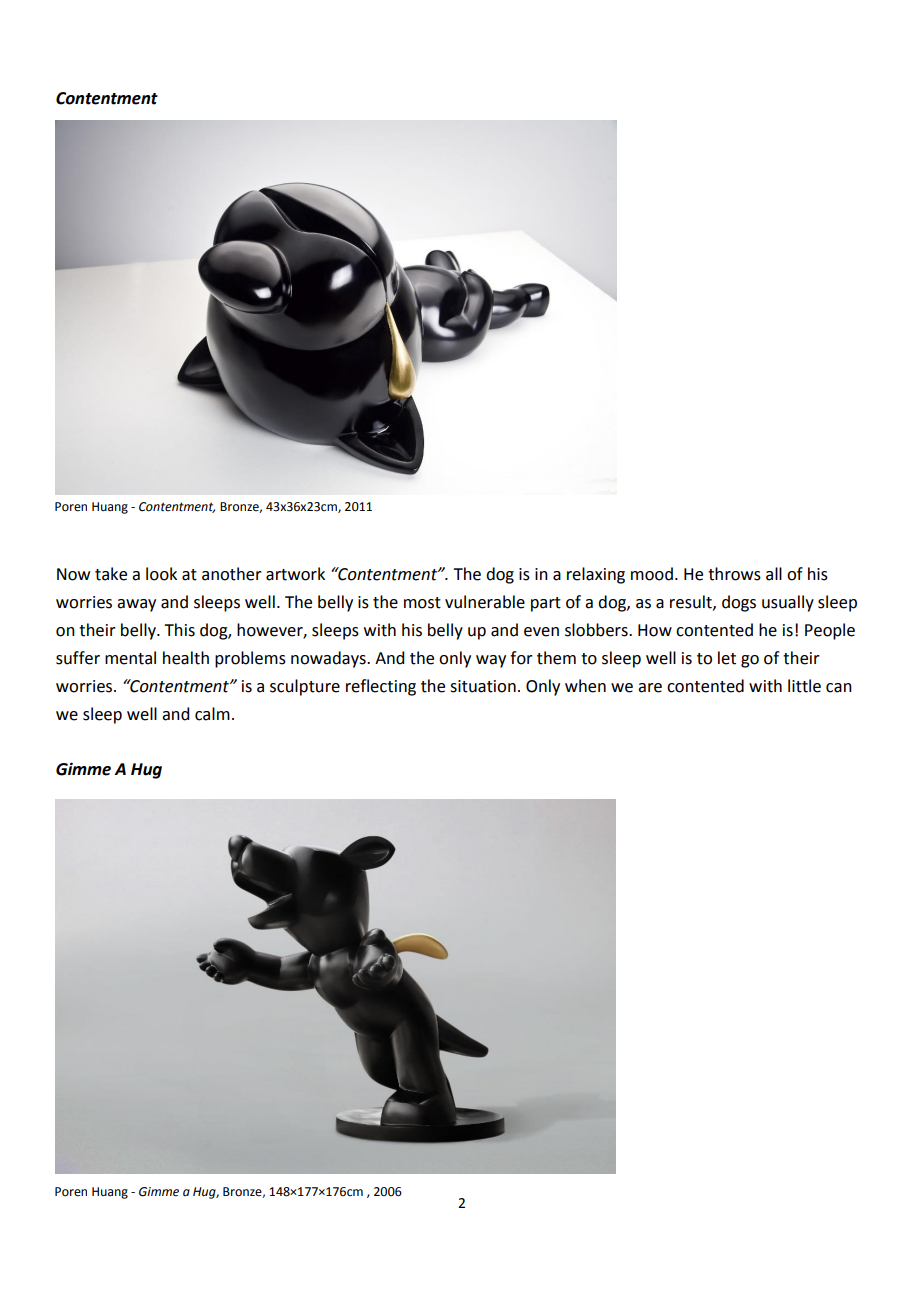 This document has width=924, height=1308. What do you see at coordinates (596, 575) in the document?
I see `relaxing` at bounding box center [596, 575].
